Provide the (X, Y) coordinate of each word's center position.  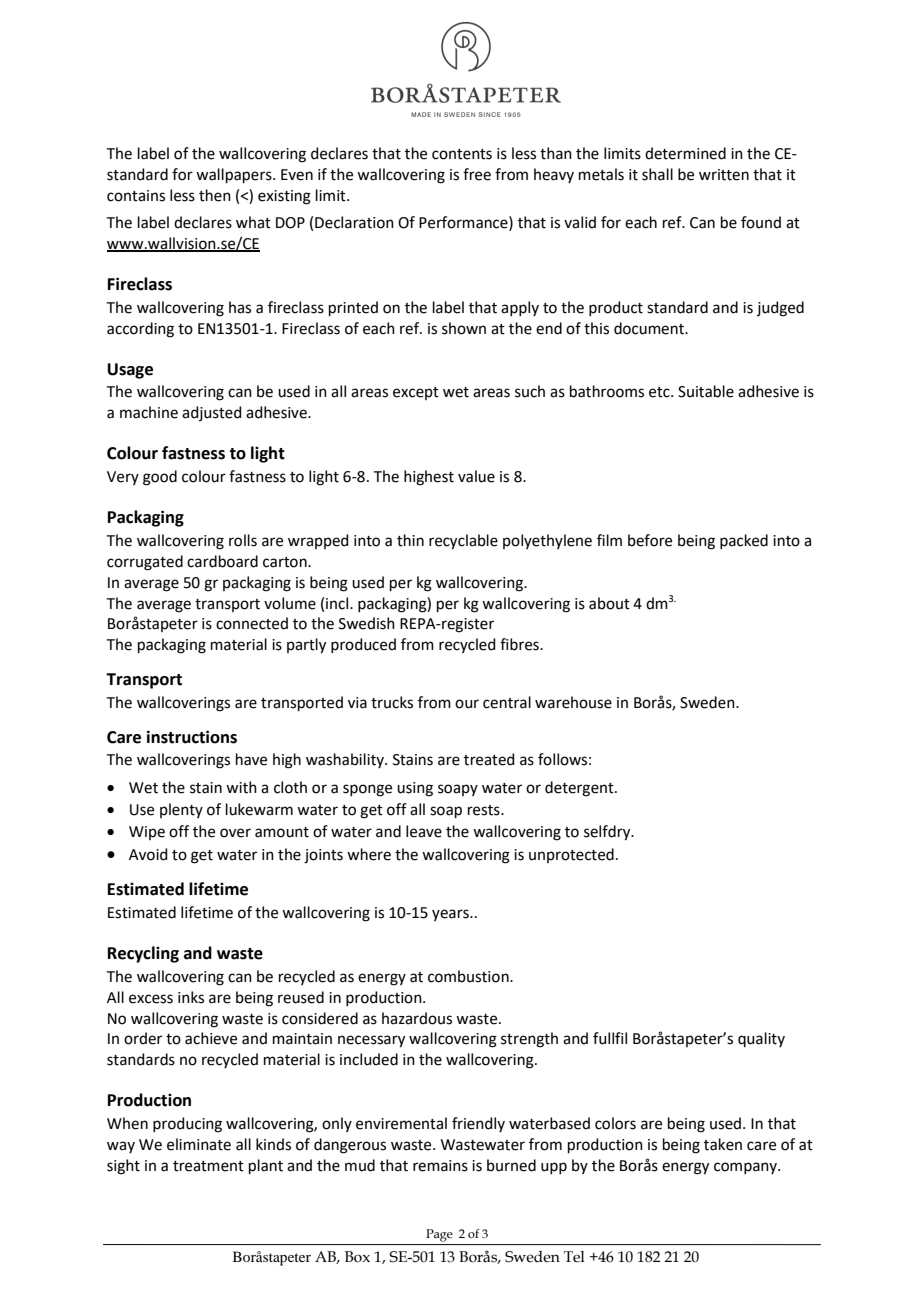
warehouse (573, 702)
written (724, 175)
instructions (192, 737)
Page (439, 1235)
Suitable (706, 391)
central (507, 702)
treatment (208, 1166)
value (476, 476)
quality (761, 1039)
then (215, 195)
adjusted (212, 413)
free (477, 174)
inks (191, 997)
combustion (469, 976)
